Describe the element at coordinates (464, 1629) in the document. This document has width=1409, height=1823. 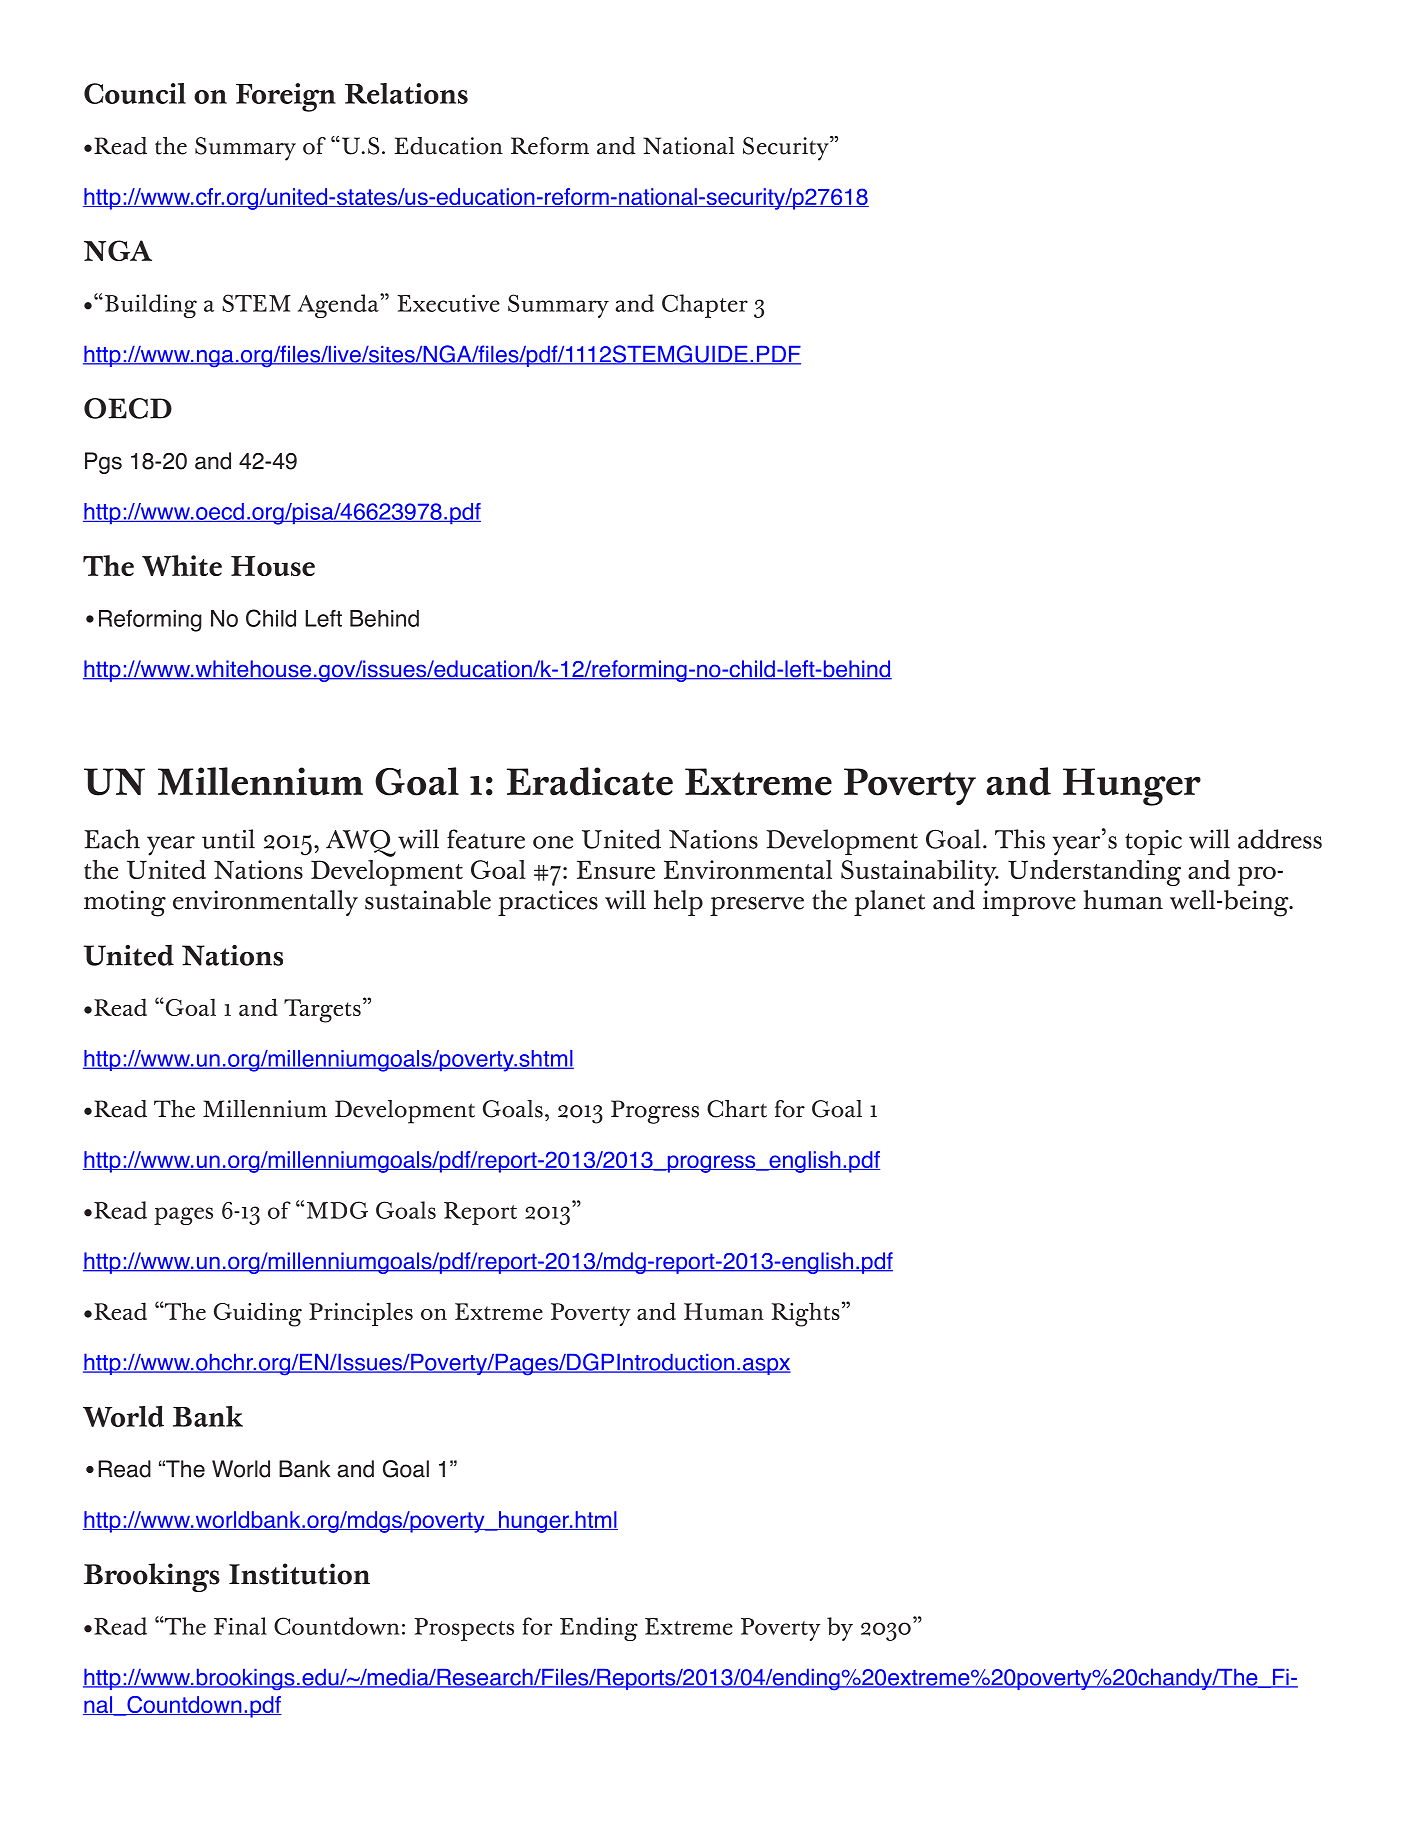
I see `Prospects` at that location.
